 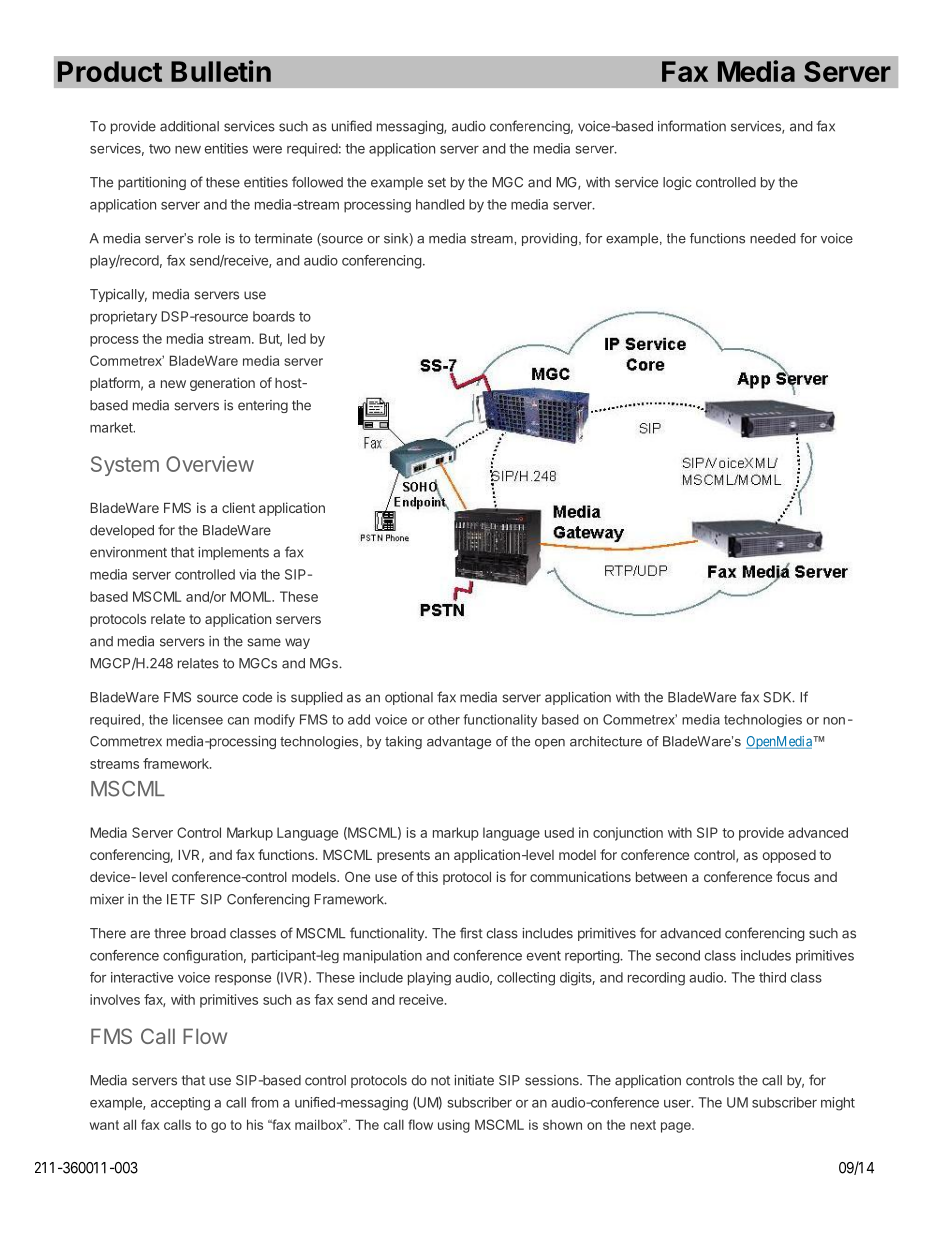 What do you see at coordinates (189, 126) in the screenshot?
I see `additional` at bounding box center [189, 126].
